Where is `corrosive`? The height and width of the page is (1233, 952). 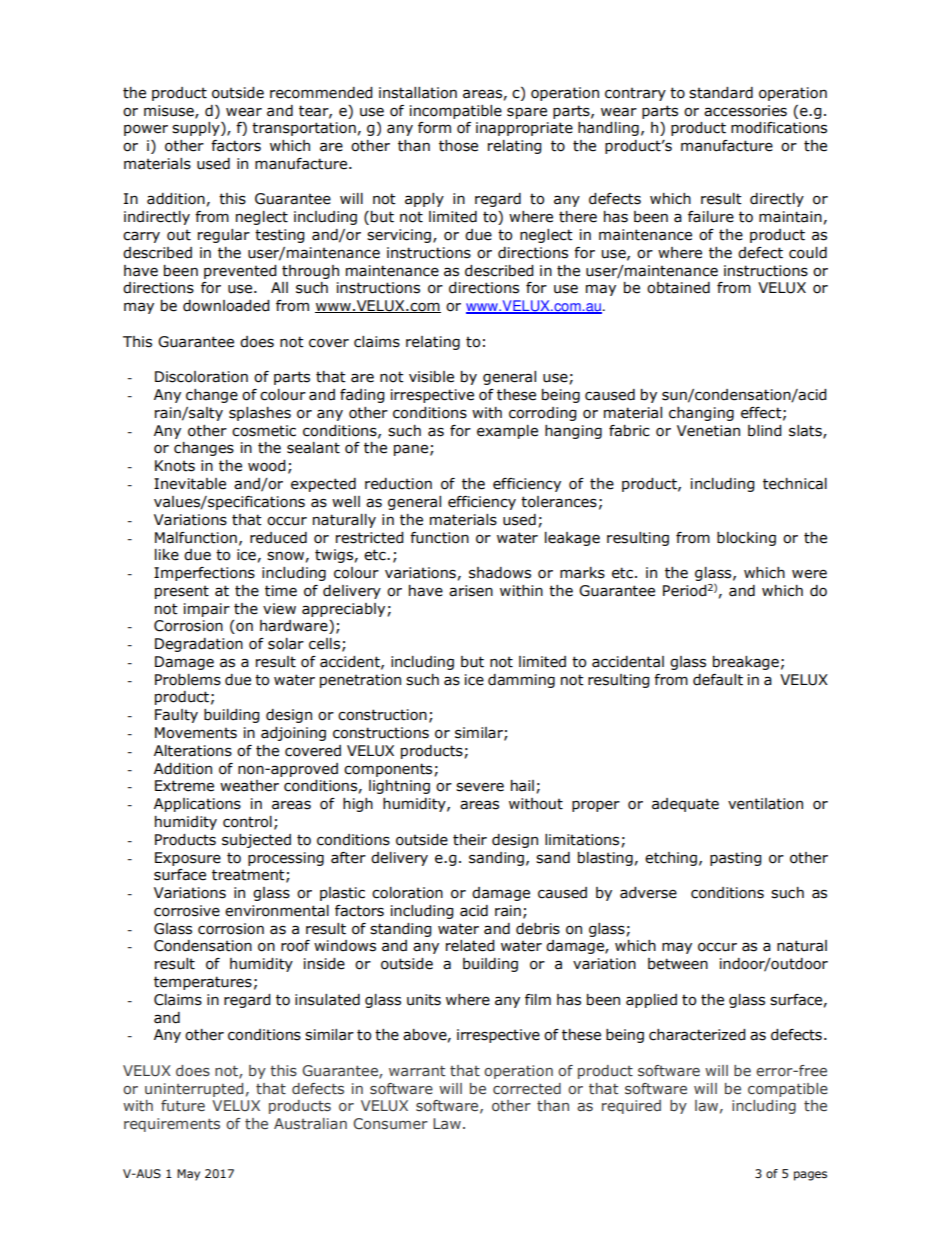
corrosive is located at coordinates (187, 911).
